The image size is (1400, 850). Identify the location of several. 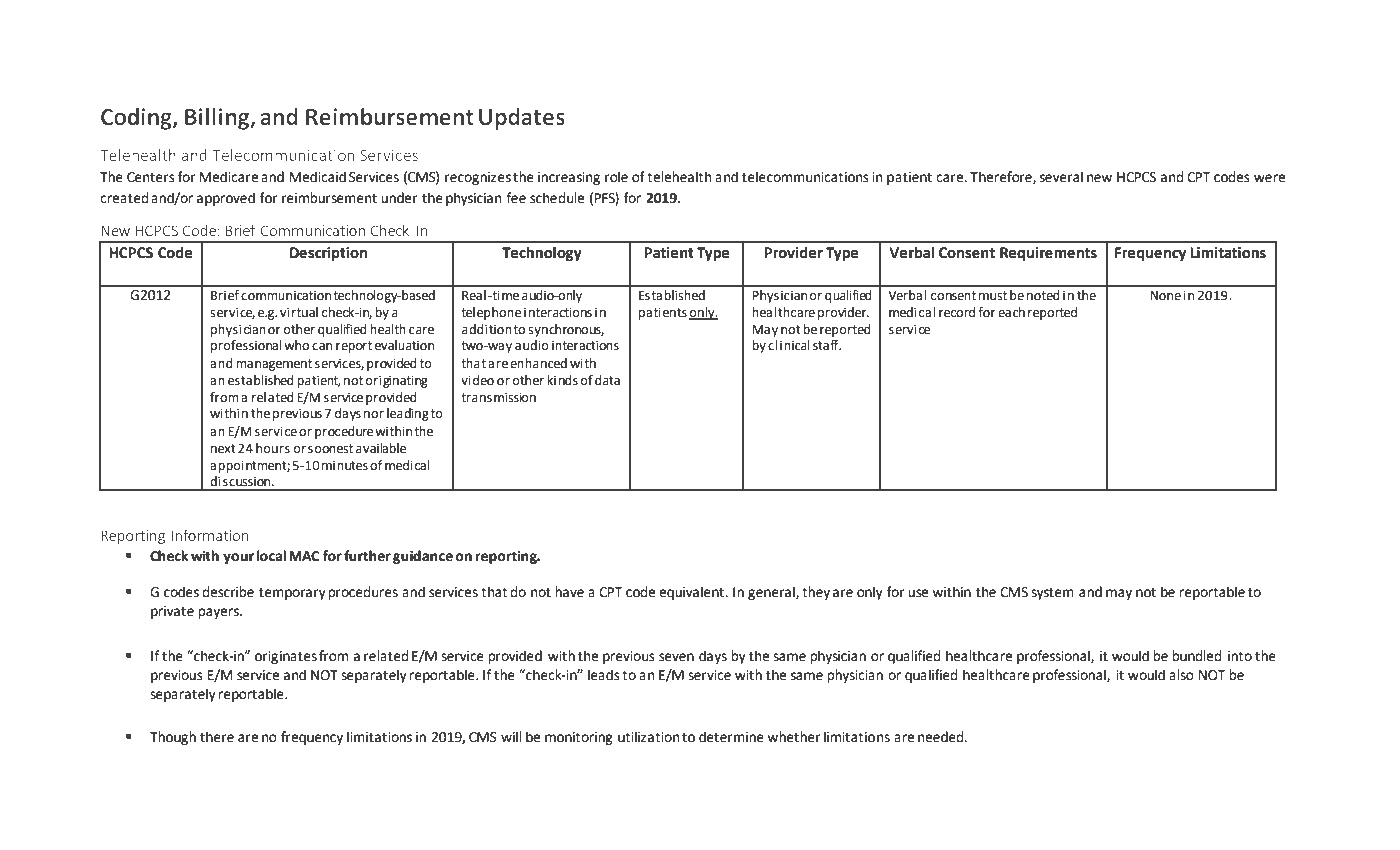
(1061, 177).
